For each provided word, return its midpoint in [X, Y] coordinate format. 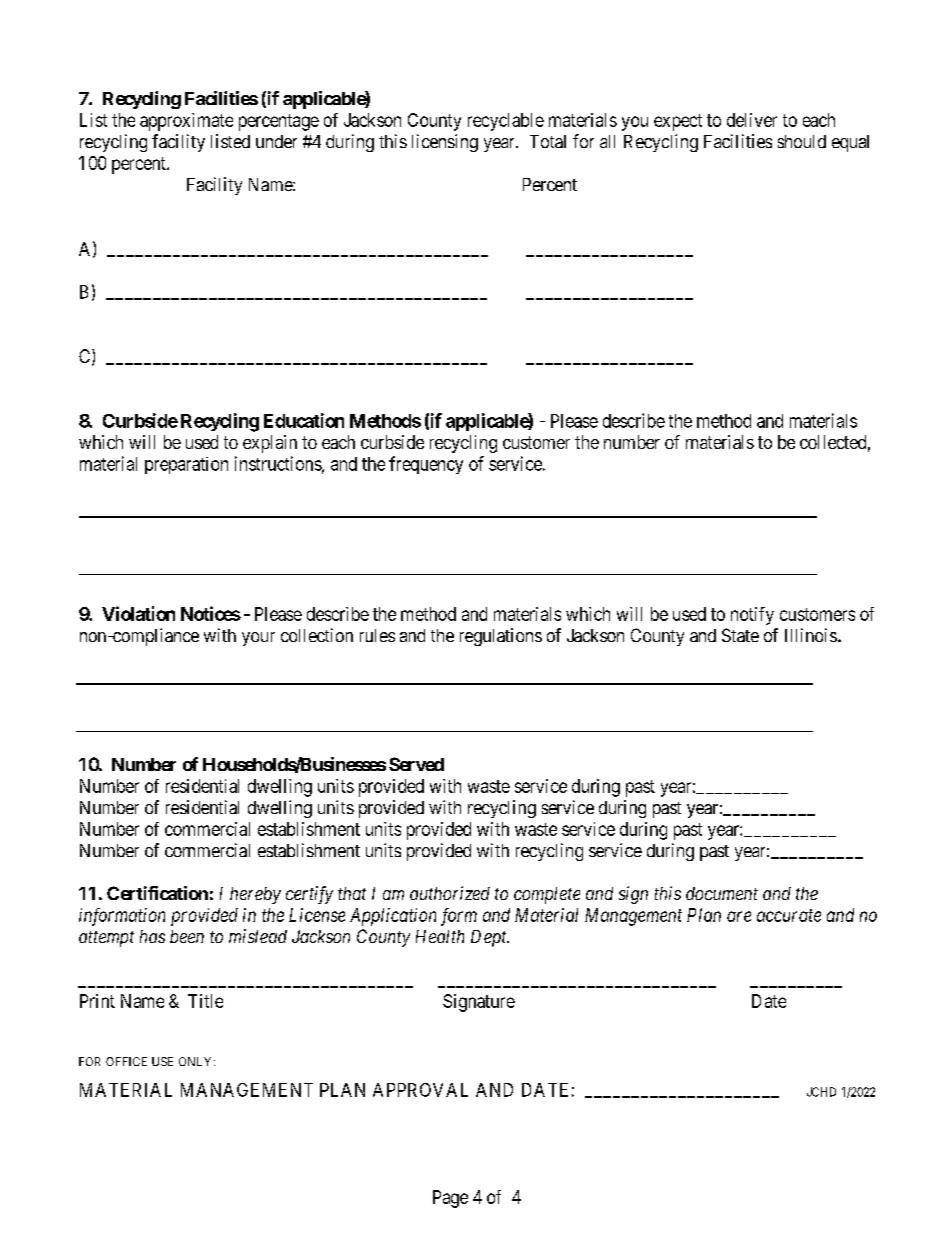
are [739, 916]
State [740, 635]
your [258, 639]
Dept [490, 938]
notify [752, 616]
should [802, 141]
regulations [501, 637]
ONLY [197, 1061]
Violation [138, 613]
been [187, 936]
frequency [426, 465]
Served [416, 764]
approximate [186, 122]
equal [850, 143]
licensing [445, 143]
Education [304, 420]
